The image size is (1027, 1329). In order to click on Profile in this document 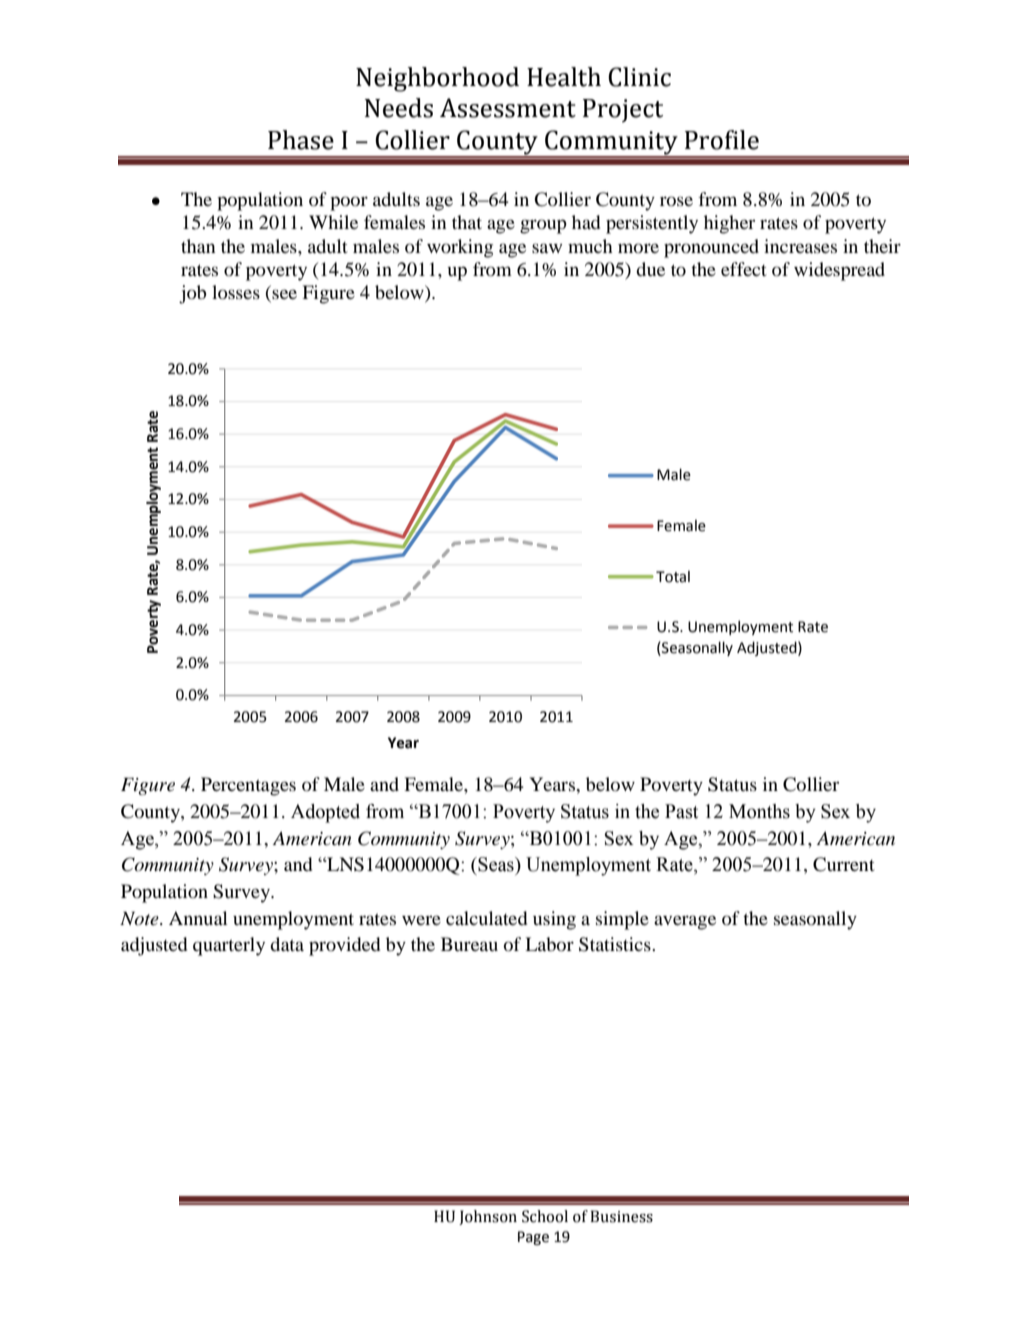, I will do `click(722, 140)`.
